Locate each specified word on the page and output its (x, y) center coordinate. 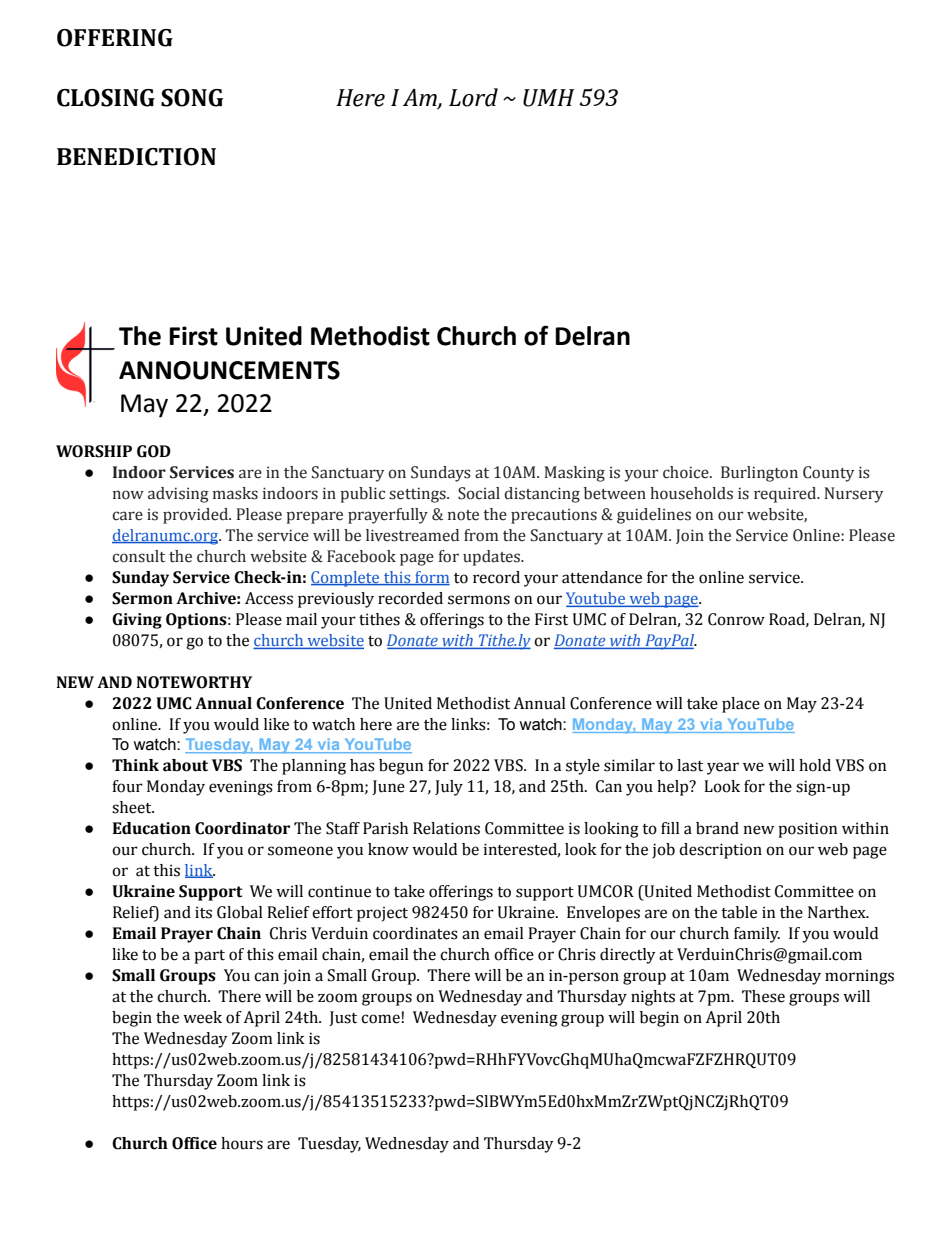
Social (479, 493)
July (449, 788)
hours (242, 1143)
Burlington (759, 474)
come (380, 1019)
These (763, 996)
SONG (192, 98)
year (723, 768)
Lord (473, 97)
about (185, 765)
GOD (154, 451)
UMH (548, 98)
